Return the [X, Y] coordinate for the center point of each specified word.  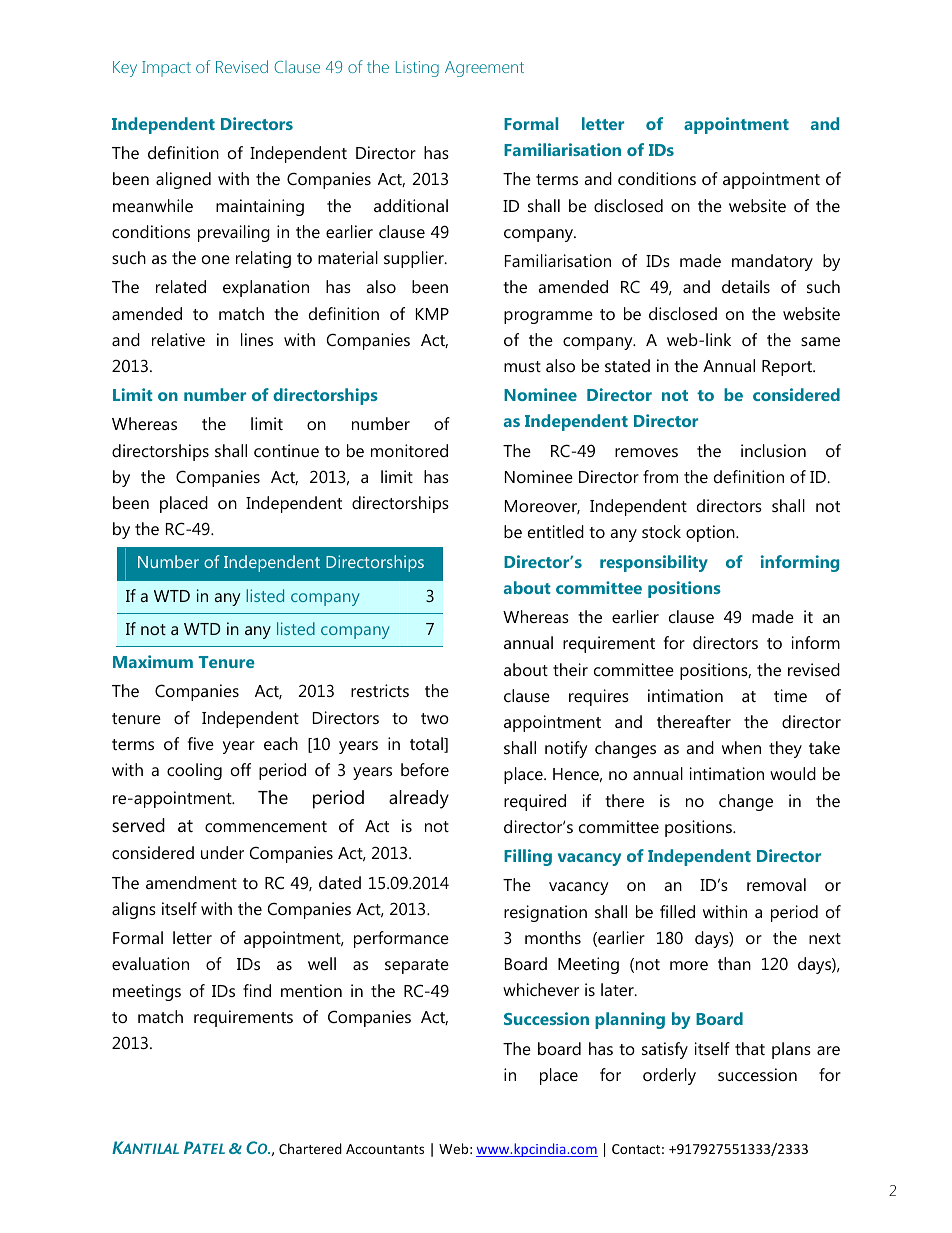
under [222, 852]
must [522, 366]
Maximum [153, 661]
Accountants [385, 1149]
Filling [528, 857]
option [711, 533]
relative [178, 339]
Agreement [484, 69]
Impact [166, 69]
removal [776, 884]
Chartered [310, 1148]
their [570, 669]
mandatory [772, 262]
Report [788, 368]
